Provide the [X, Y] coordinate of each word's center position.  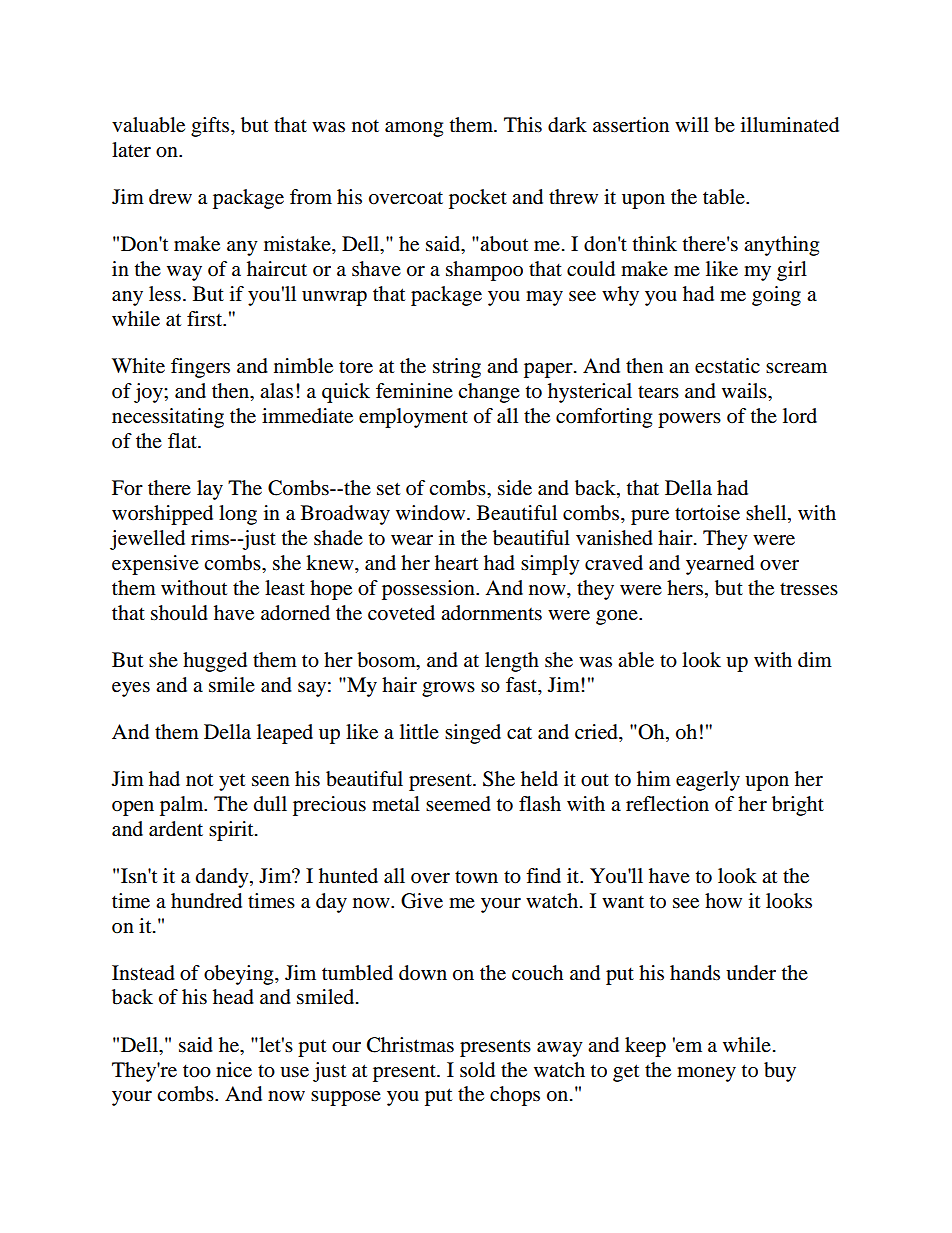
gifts [211, 127]
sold [477, 1070]
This [523, 125]
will [692, 124]
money [706, 1074]
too [197, 1071]
